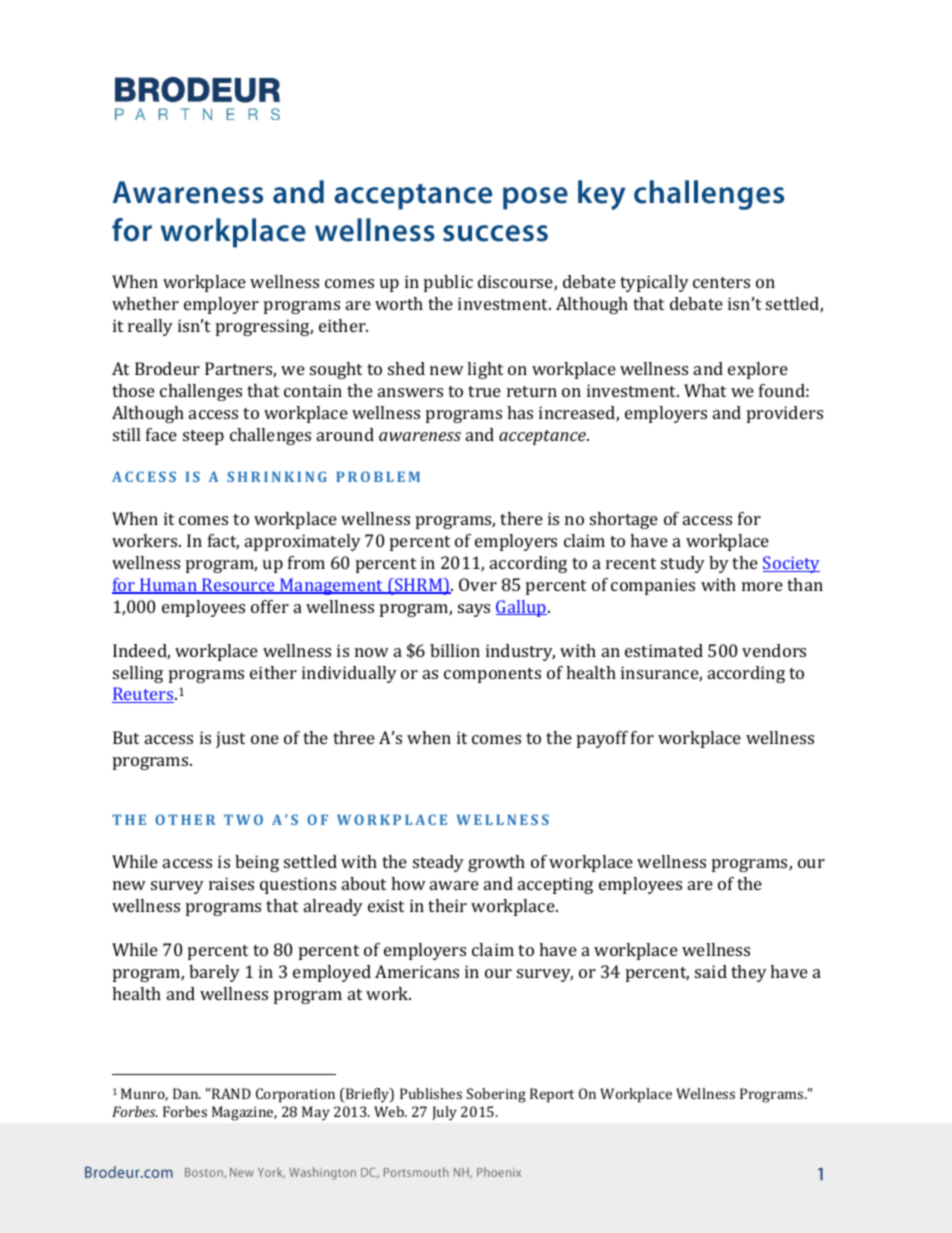 This page has width=952, height=1233. I want to click on said, so click(711, 971).
